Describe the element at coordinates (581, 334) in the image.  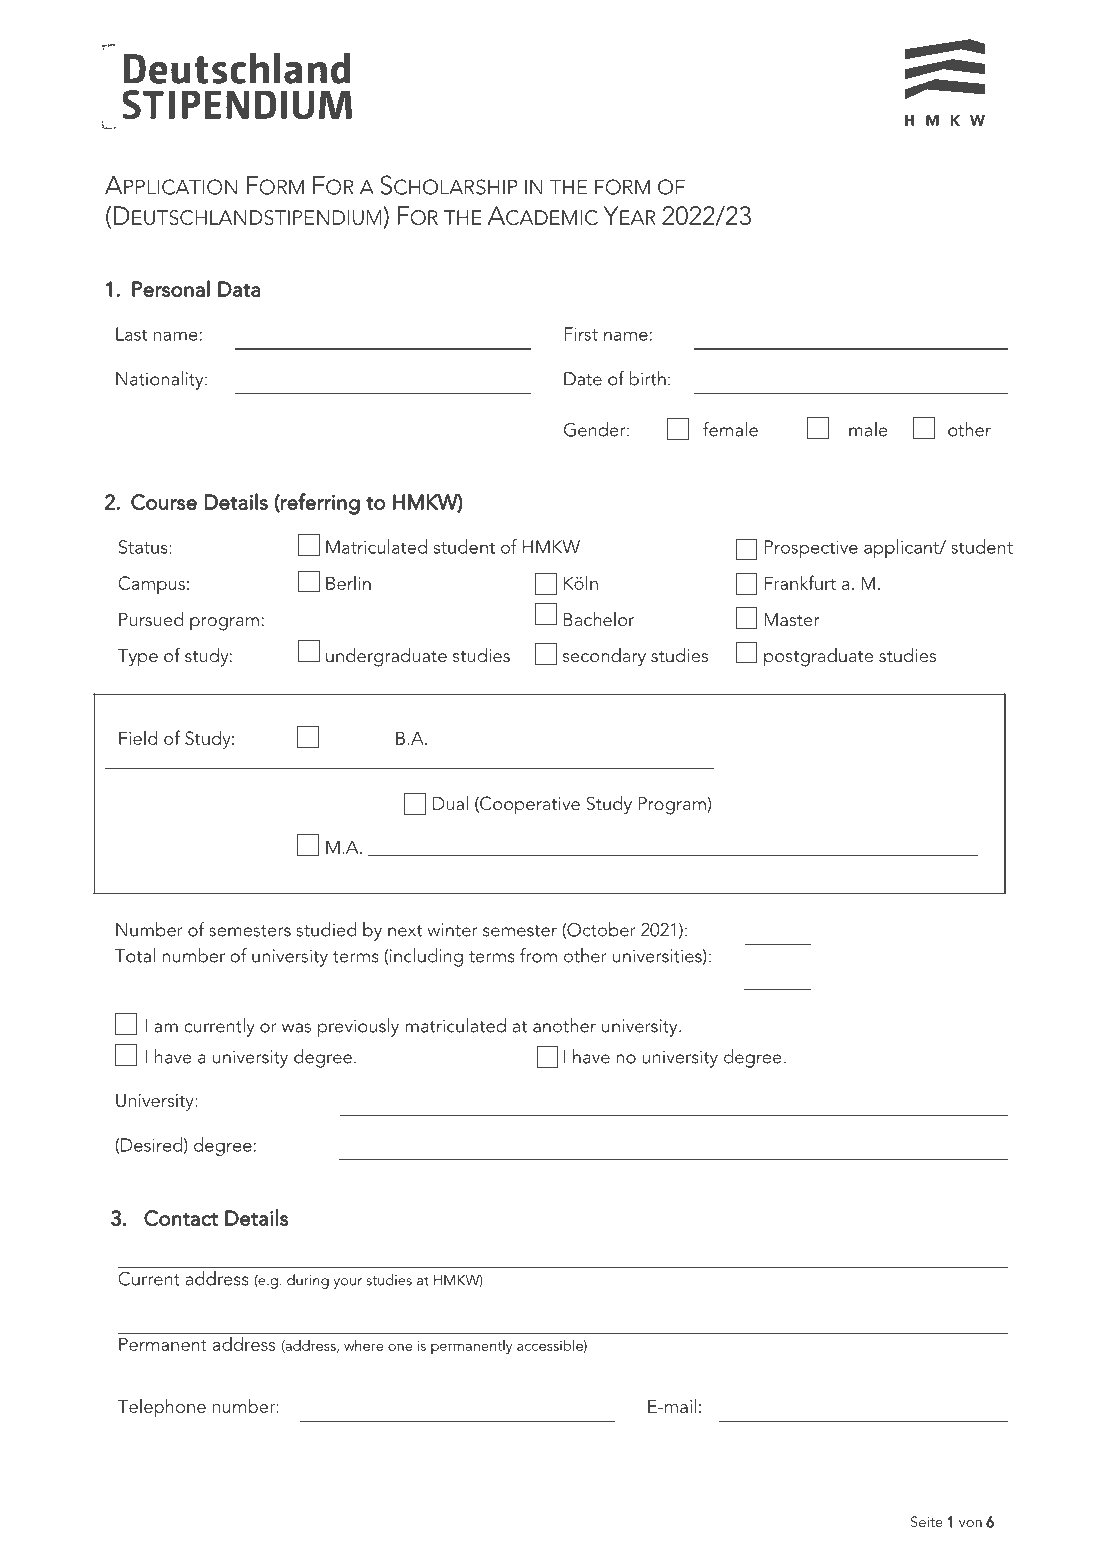
I see `First` at that location.
